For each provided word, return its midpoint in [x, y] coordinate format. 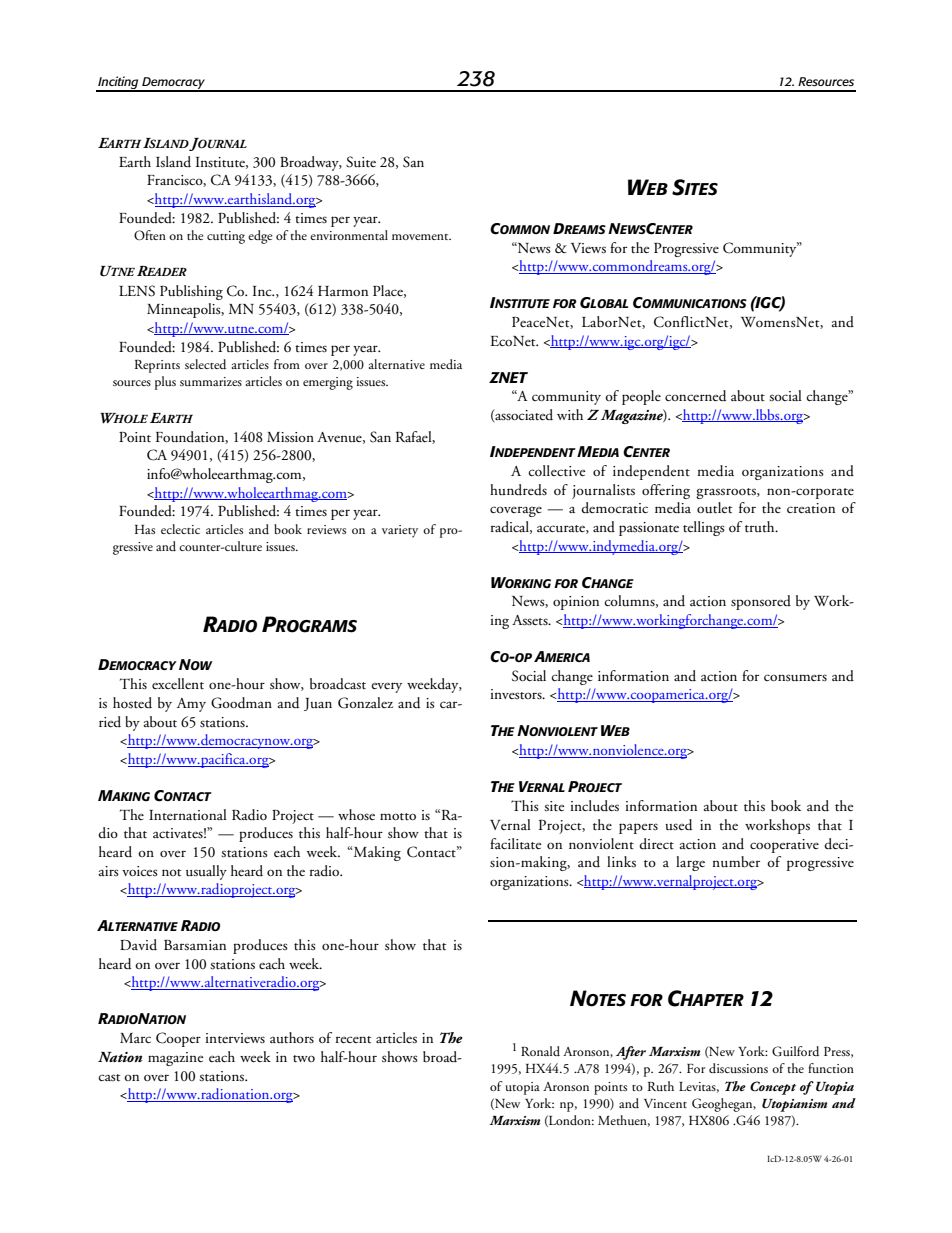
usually [206, 872]
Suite [361, 162]
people [641, 397]
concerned [695, 396]
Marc [135, 1038]
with [570, 414]
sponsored [761, 602]
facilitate [515, 843]
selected [205, 364]
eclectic [180, 529]
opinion [576, 603]
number [736, 862]
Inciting [118, 83]
